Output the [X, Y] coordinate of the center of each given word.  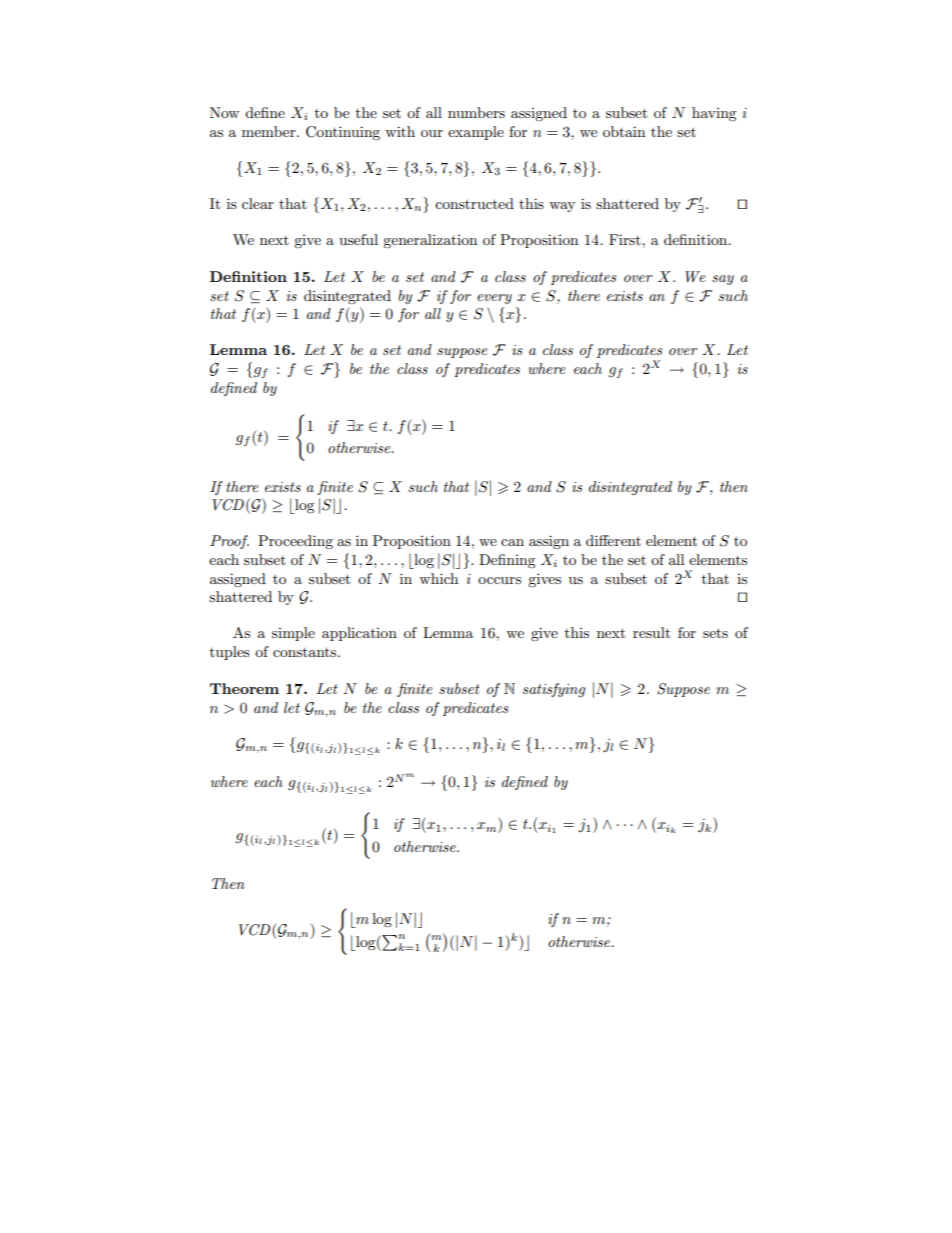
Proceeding [295, 542]
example [476, 133]
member [270, 131]
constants [306, 652]
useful [358, 239]
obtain [624, 131]
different [613, 540]
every [494, 299]
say [723, 280]
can [512, 542]
